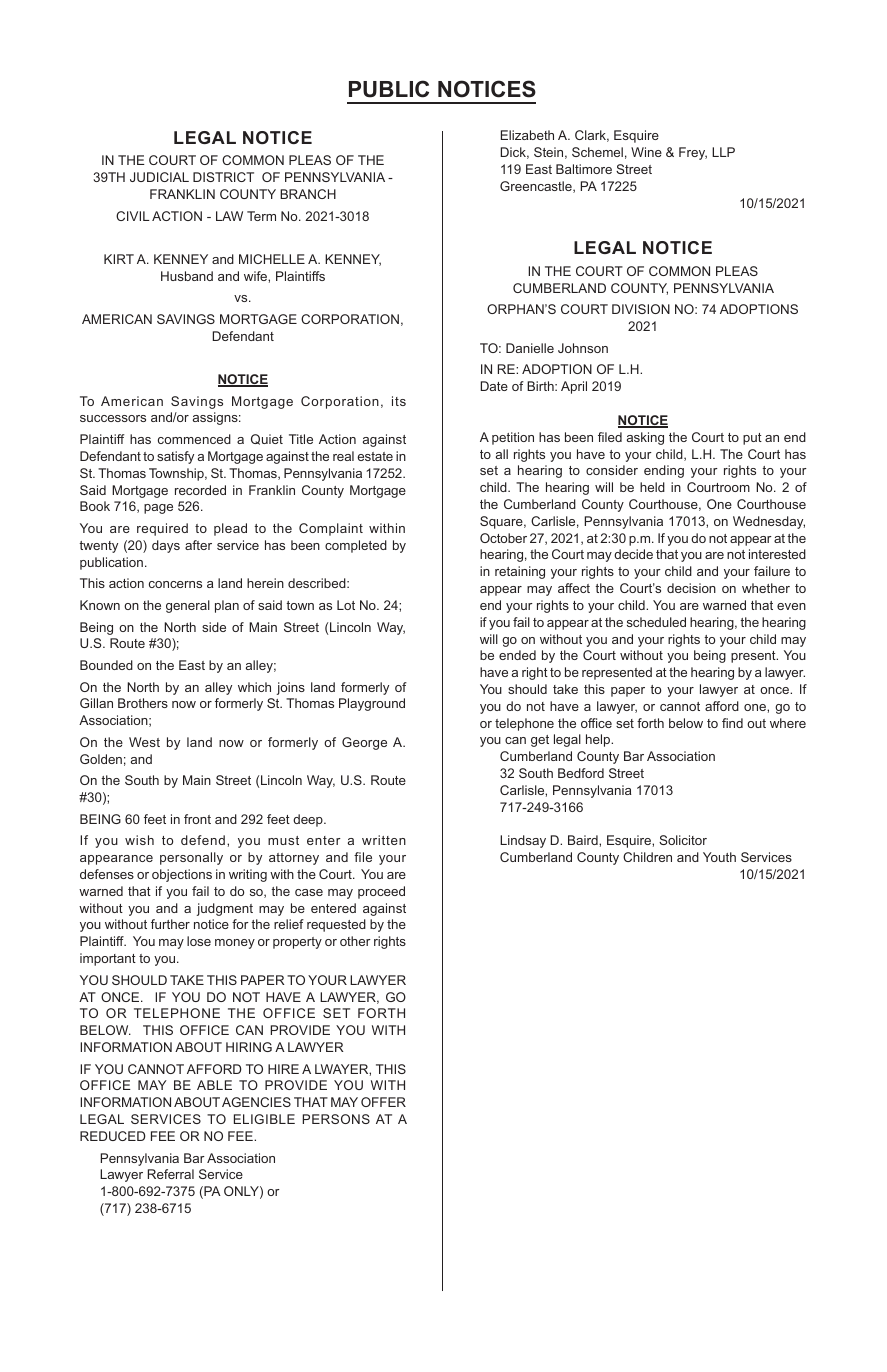  Describe the element at coordinates (383, 1102) in the page. I see `OFFER` at that location.
